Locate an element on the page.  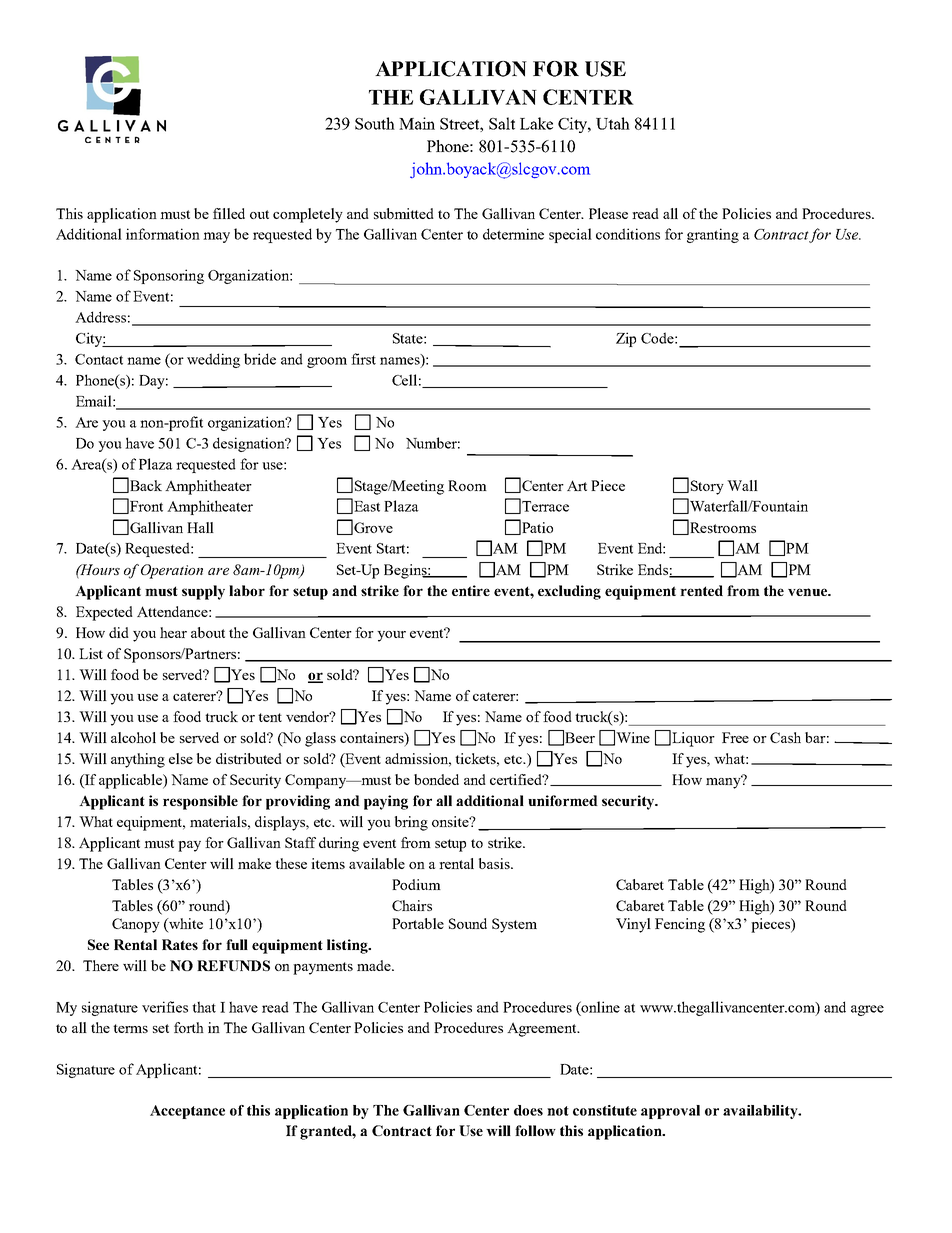
responsible is located at coordinates (200, 802).
